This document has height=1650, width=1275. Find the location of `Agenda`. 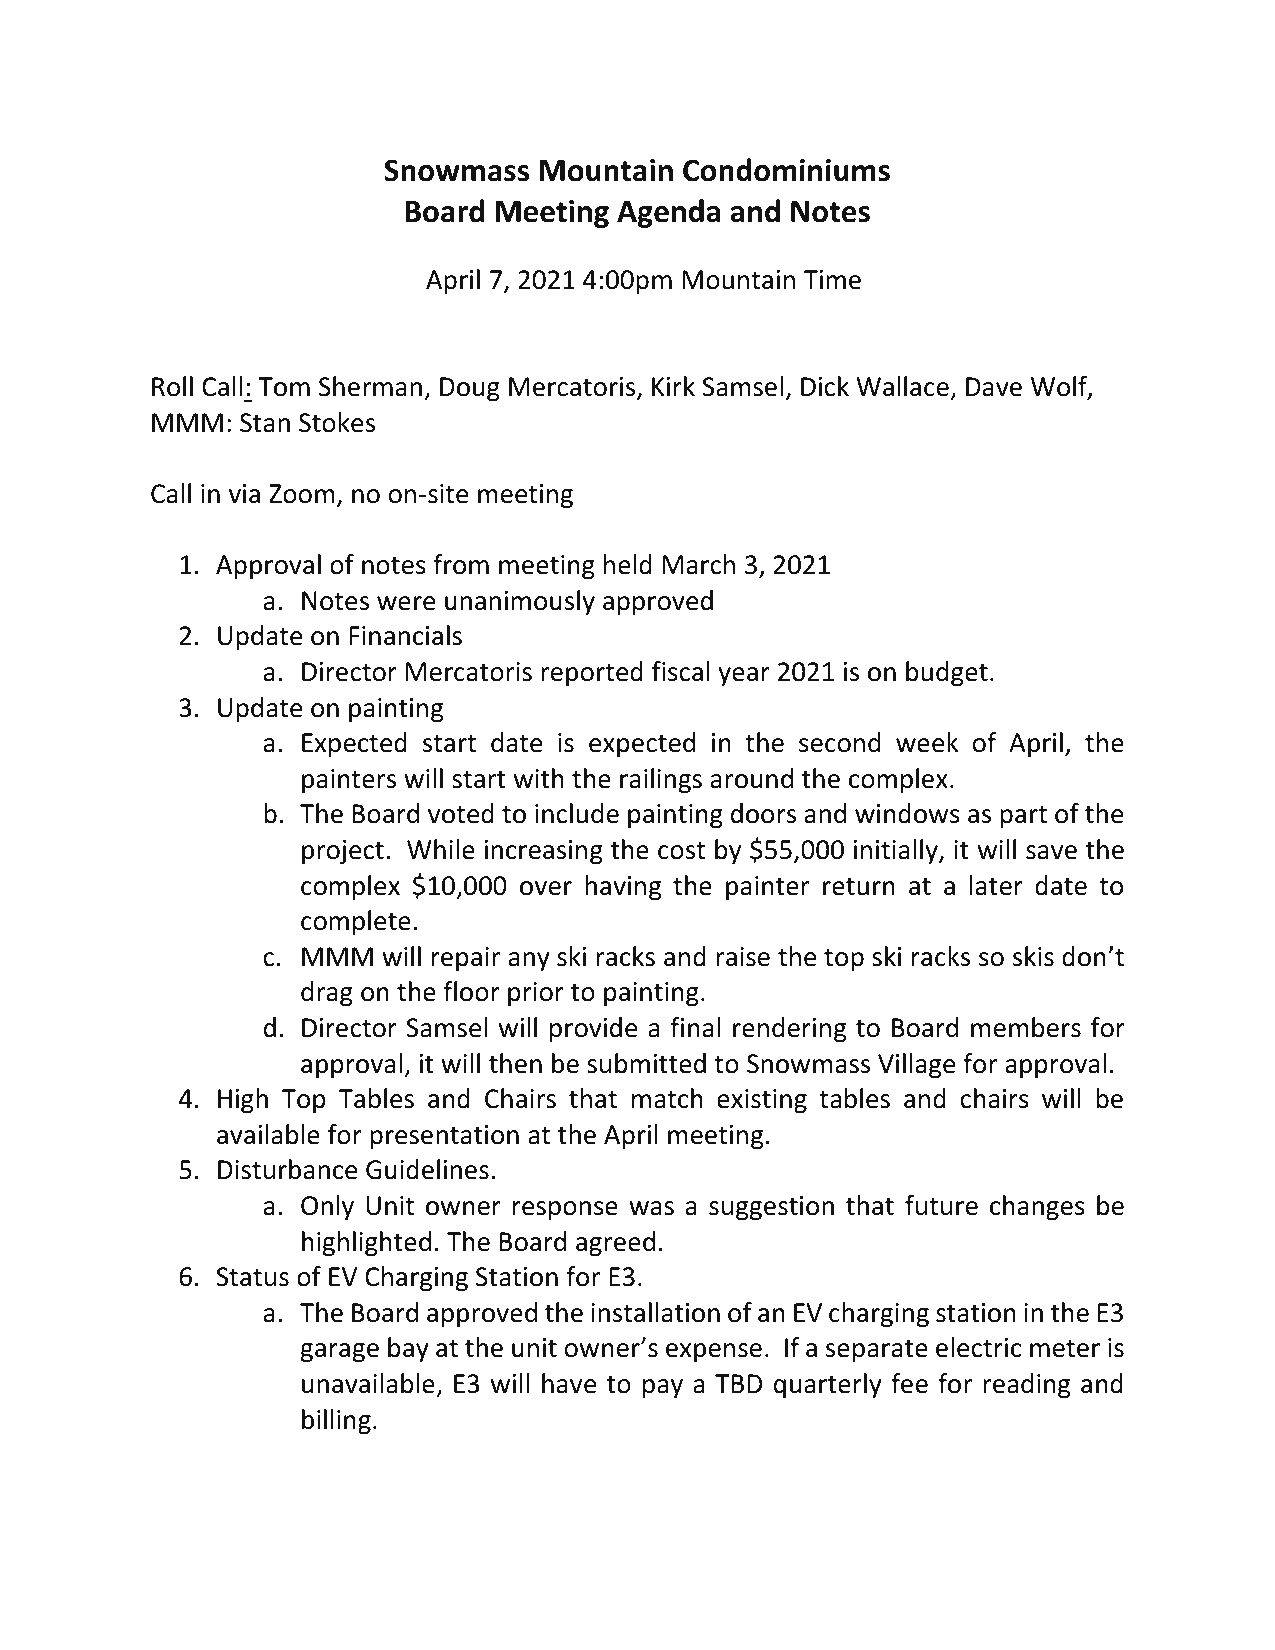

Agenda is located at coordinates (668, 213).
